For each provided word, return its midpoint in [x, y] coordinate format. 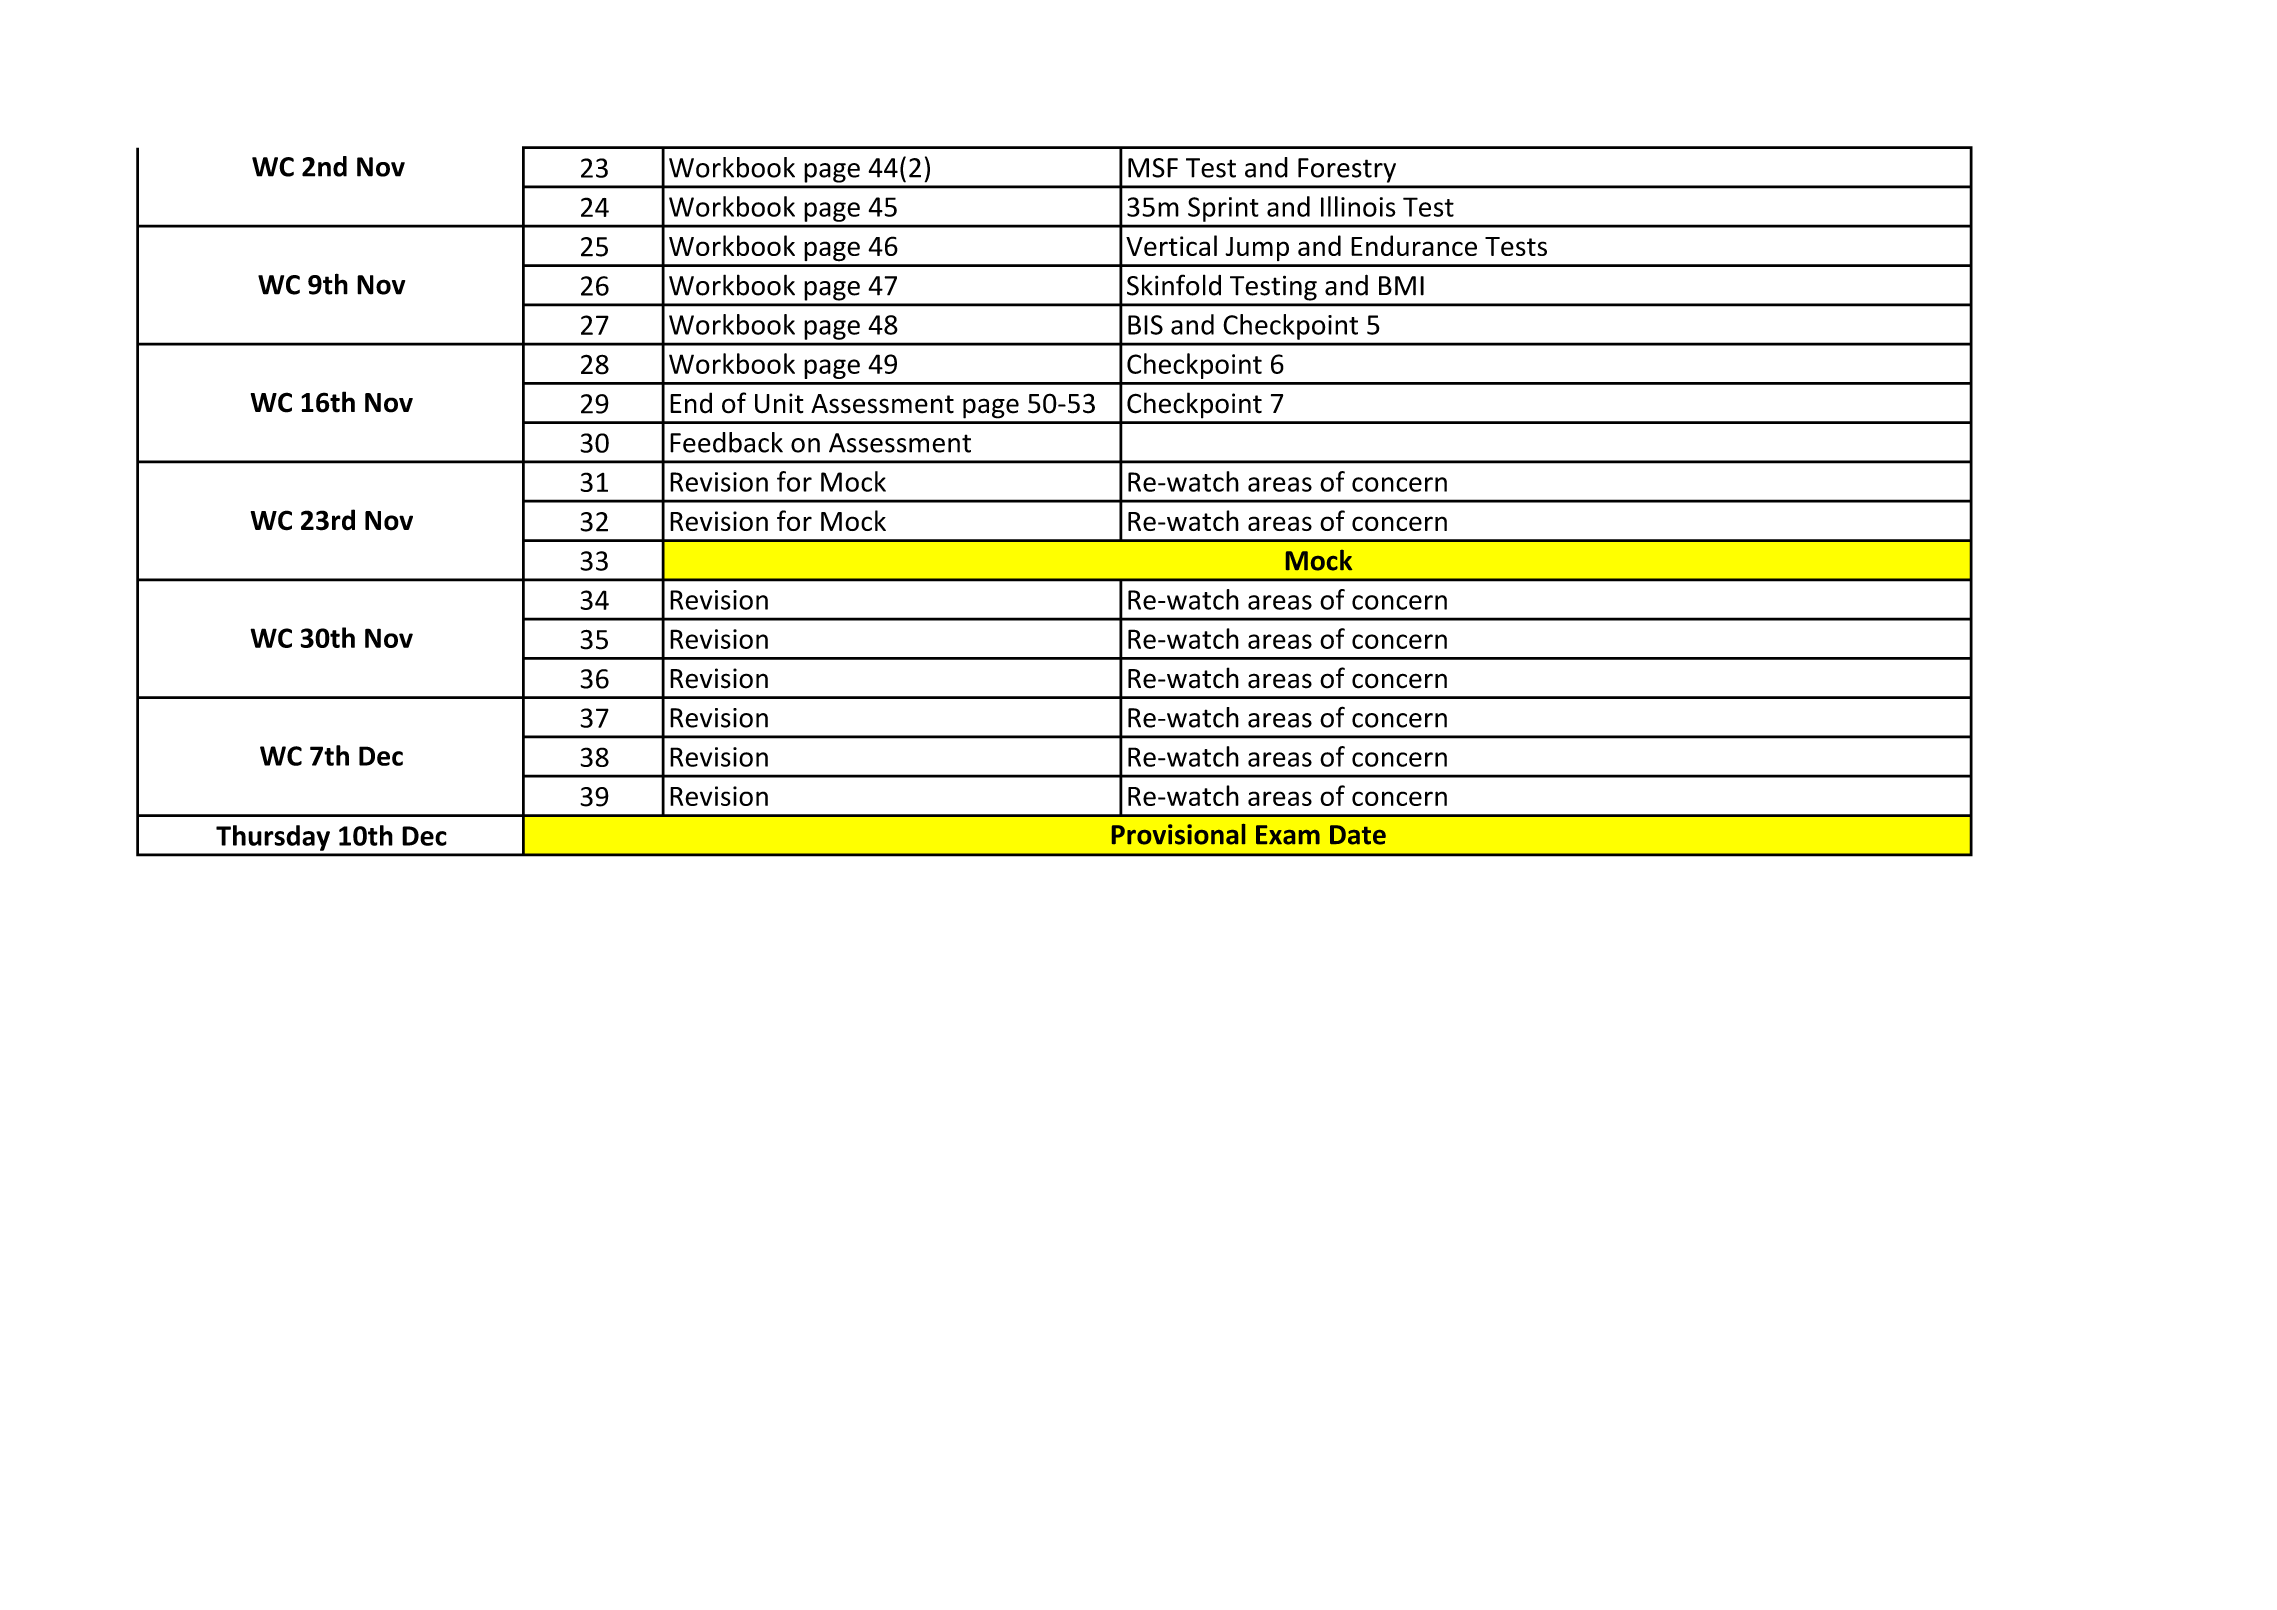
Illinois [1358, 206]
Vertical [1171, 245]
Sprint [1223, 209]
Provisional [1178, 834]
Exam [1288, 835]
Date [1358, 835]
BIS [1145, 325]
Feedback [726, 442]
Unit [779, 403]
